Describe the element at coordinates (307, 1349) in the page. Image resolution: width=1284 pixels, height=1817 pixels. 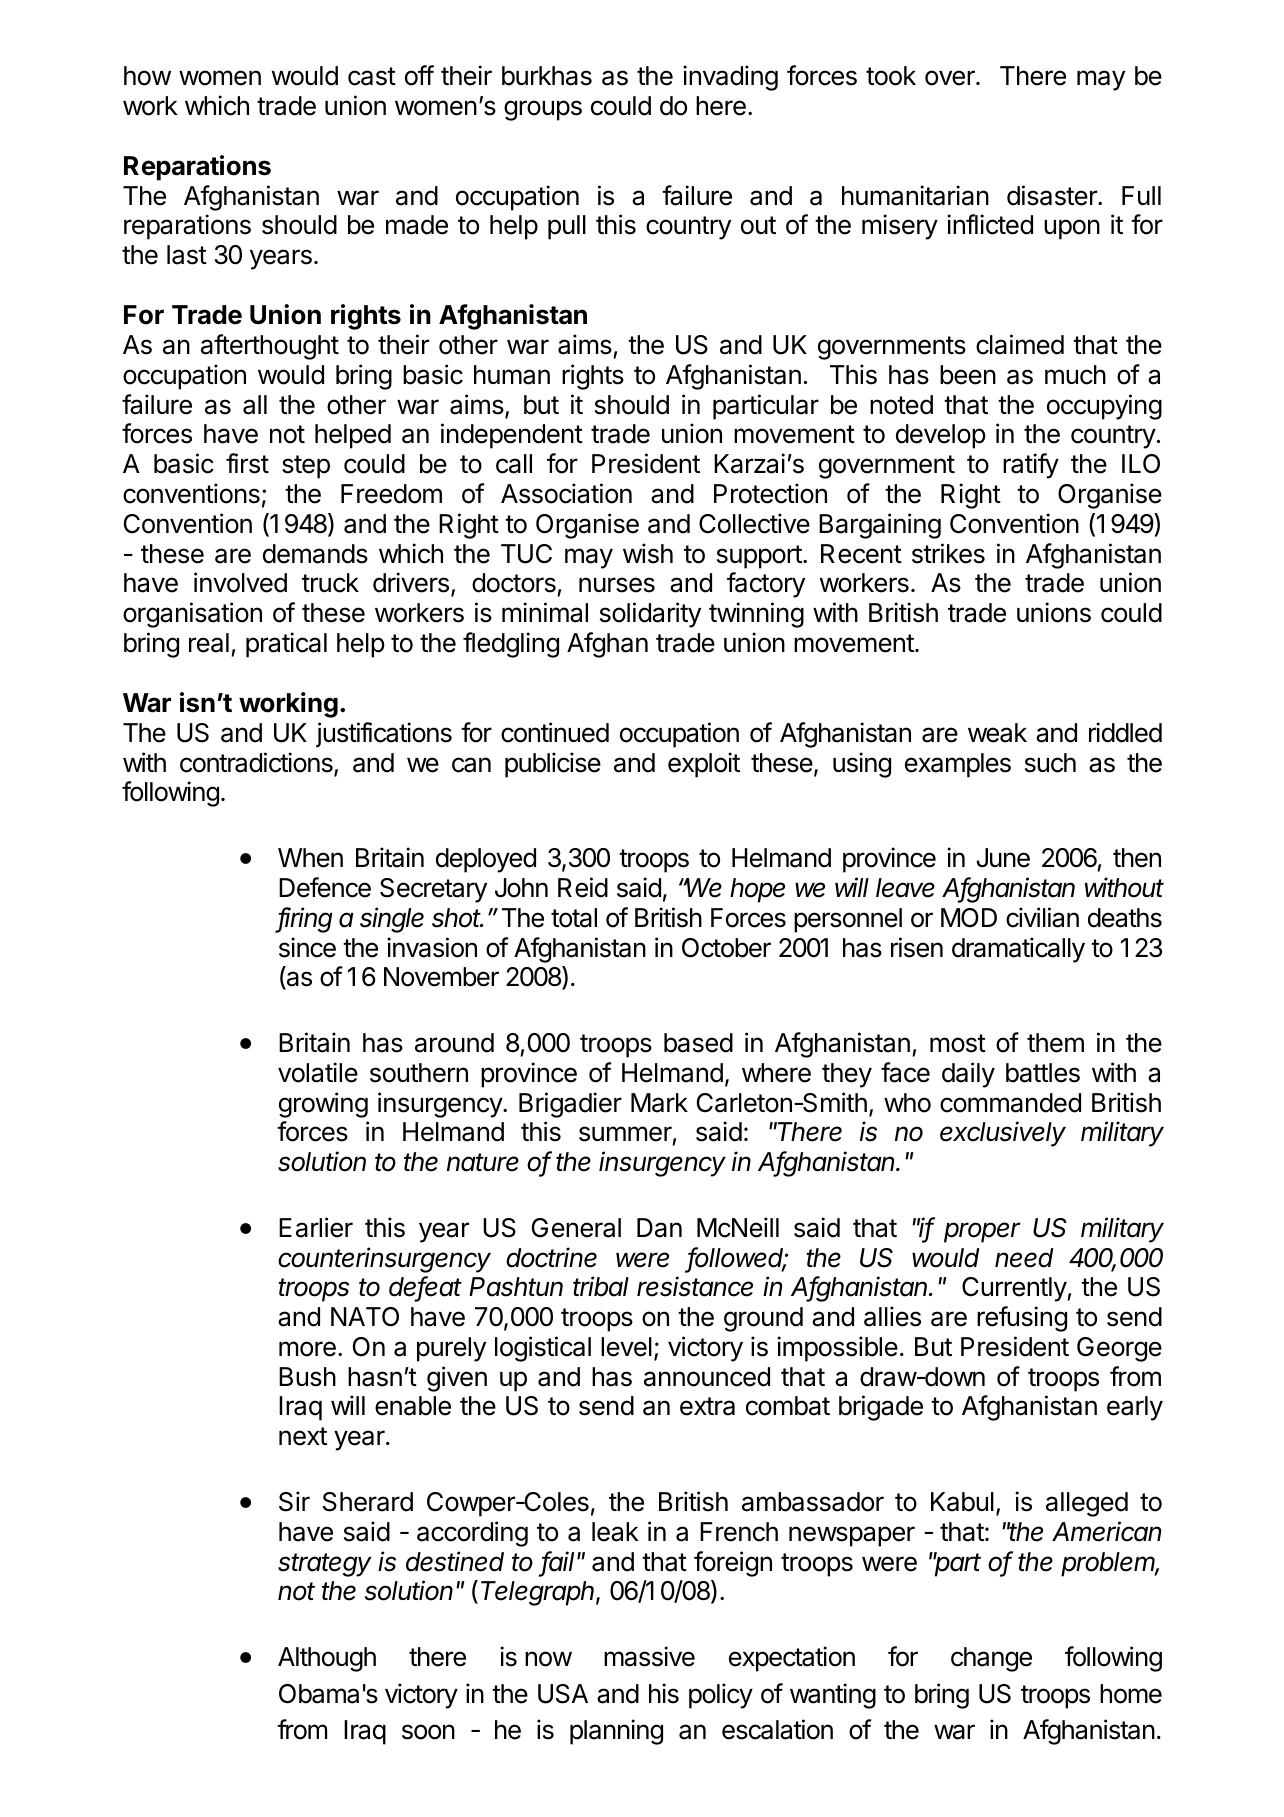
I see `more` at that location.
